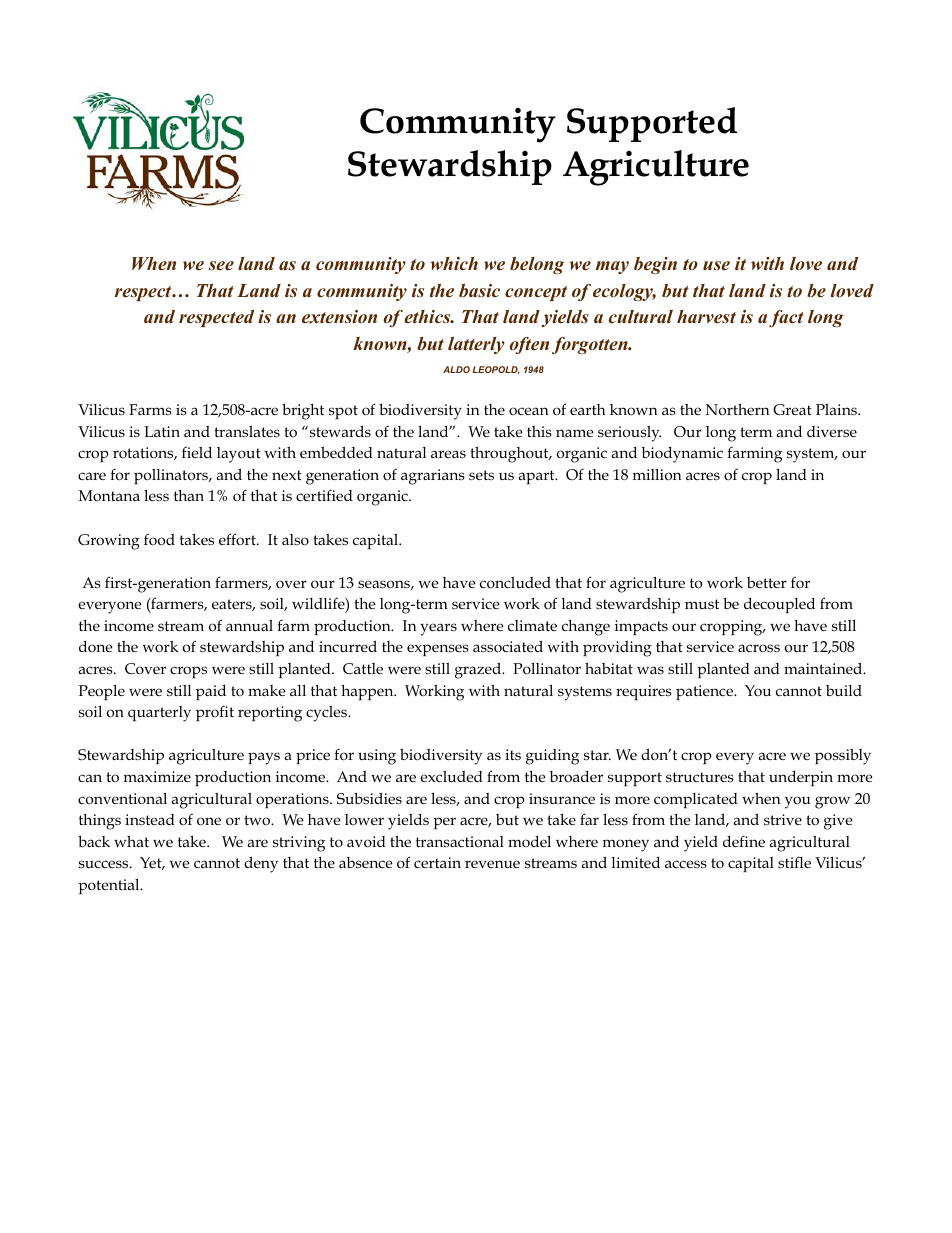 This screenshot has height=1233, width=952. I want to click on its, so click(513, 755).
